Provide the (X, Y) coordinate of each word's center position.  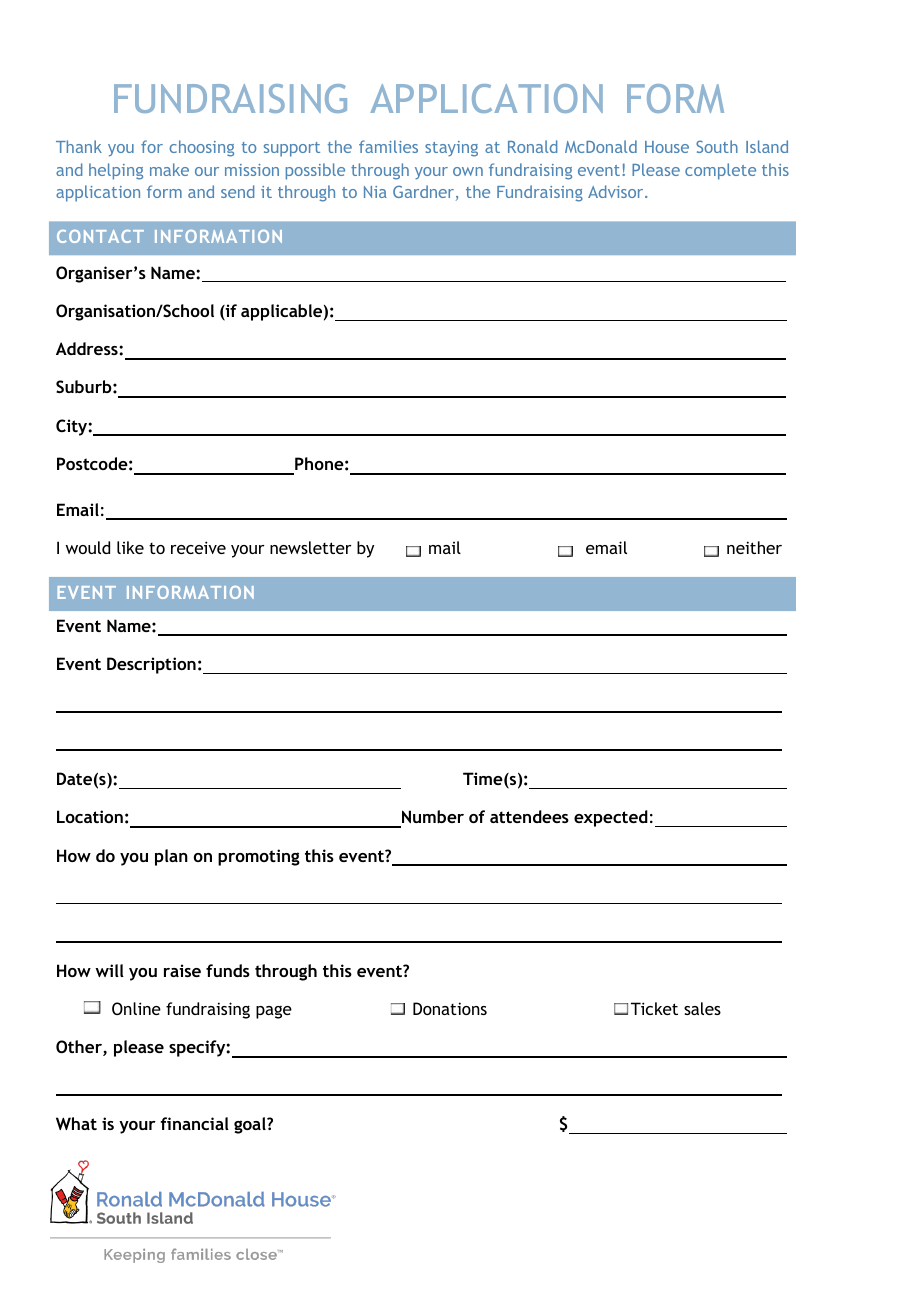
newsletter (311, 547)
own (468, 171)
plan (171, 857)
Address (88, 348)
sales (702, 1008)
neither (754, 547)
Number (433, 816)
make (169, 169)
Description (151, 665)
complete (720, 171)
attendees (529, 816)
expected (611, 818)
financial (194, 1123)
